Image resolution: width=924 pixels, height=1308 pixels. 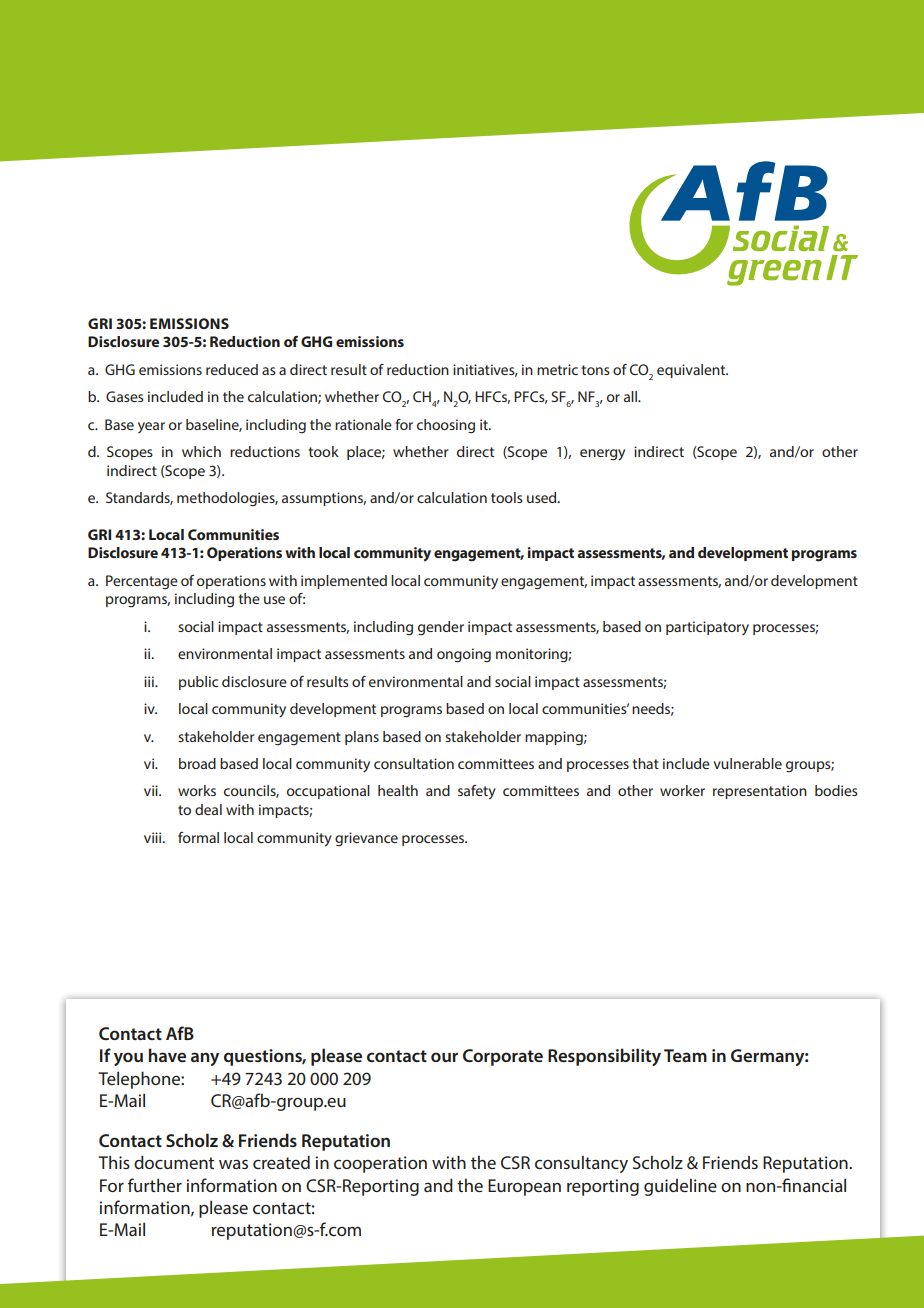 I want to click on participatory, so click(x=707, y=628).
